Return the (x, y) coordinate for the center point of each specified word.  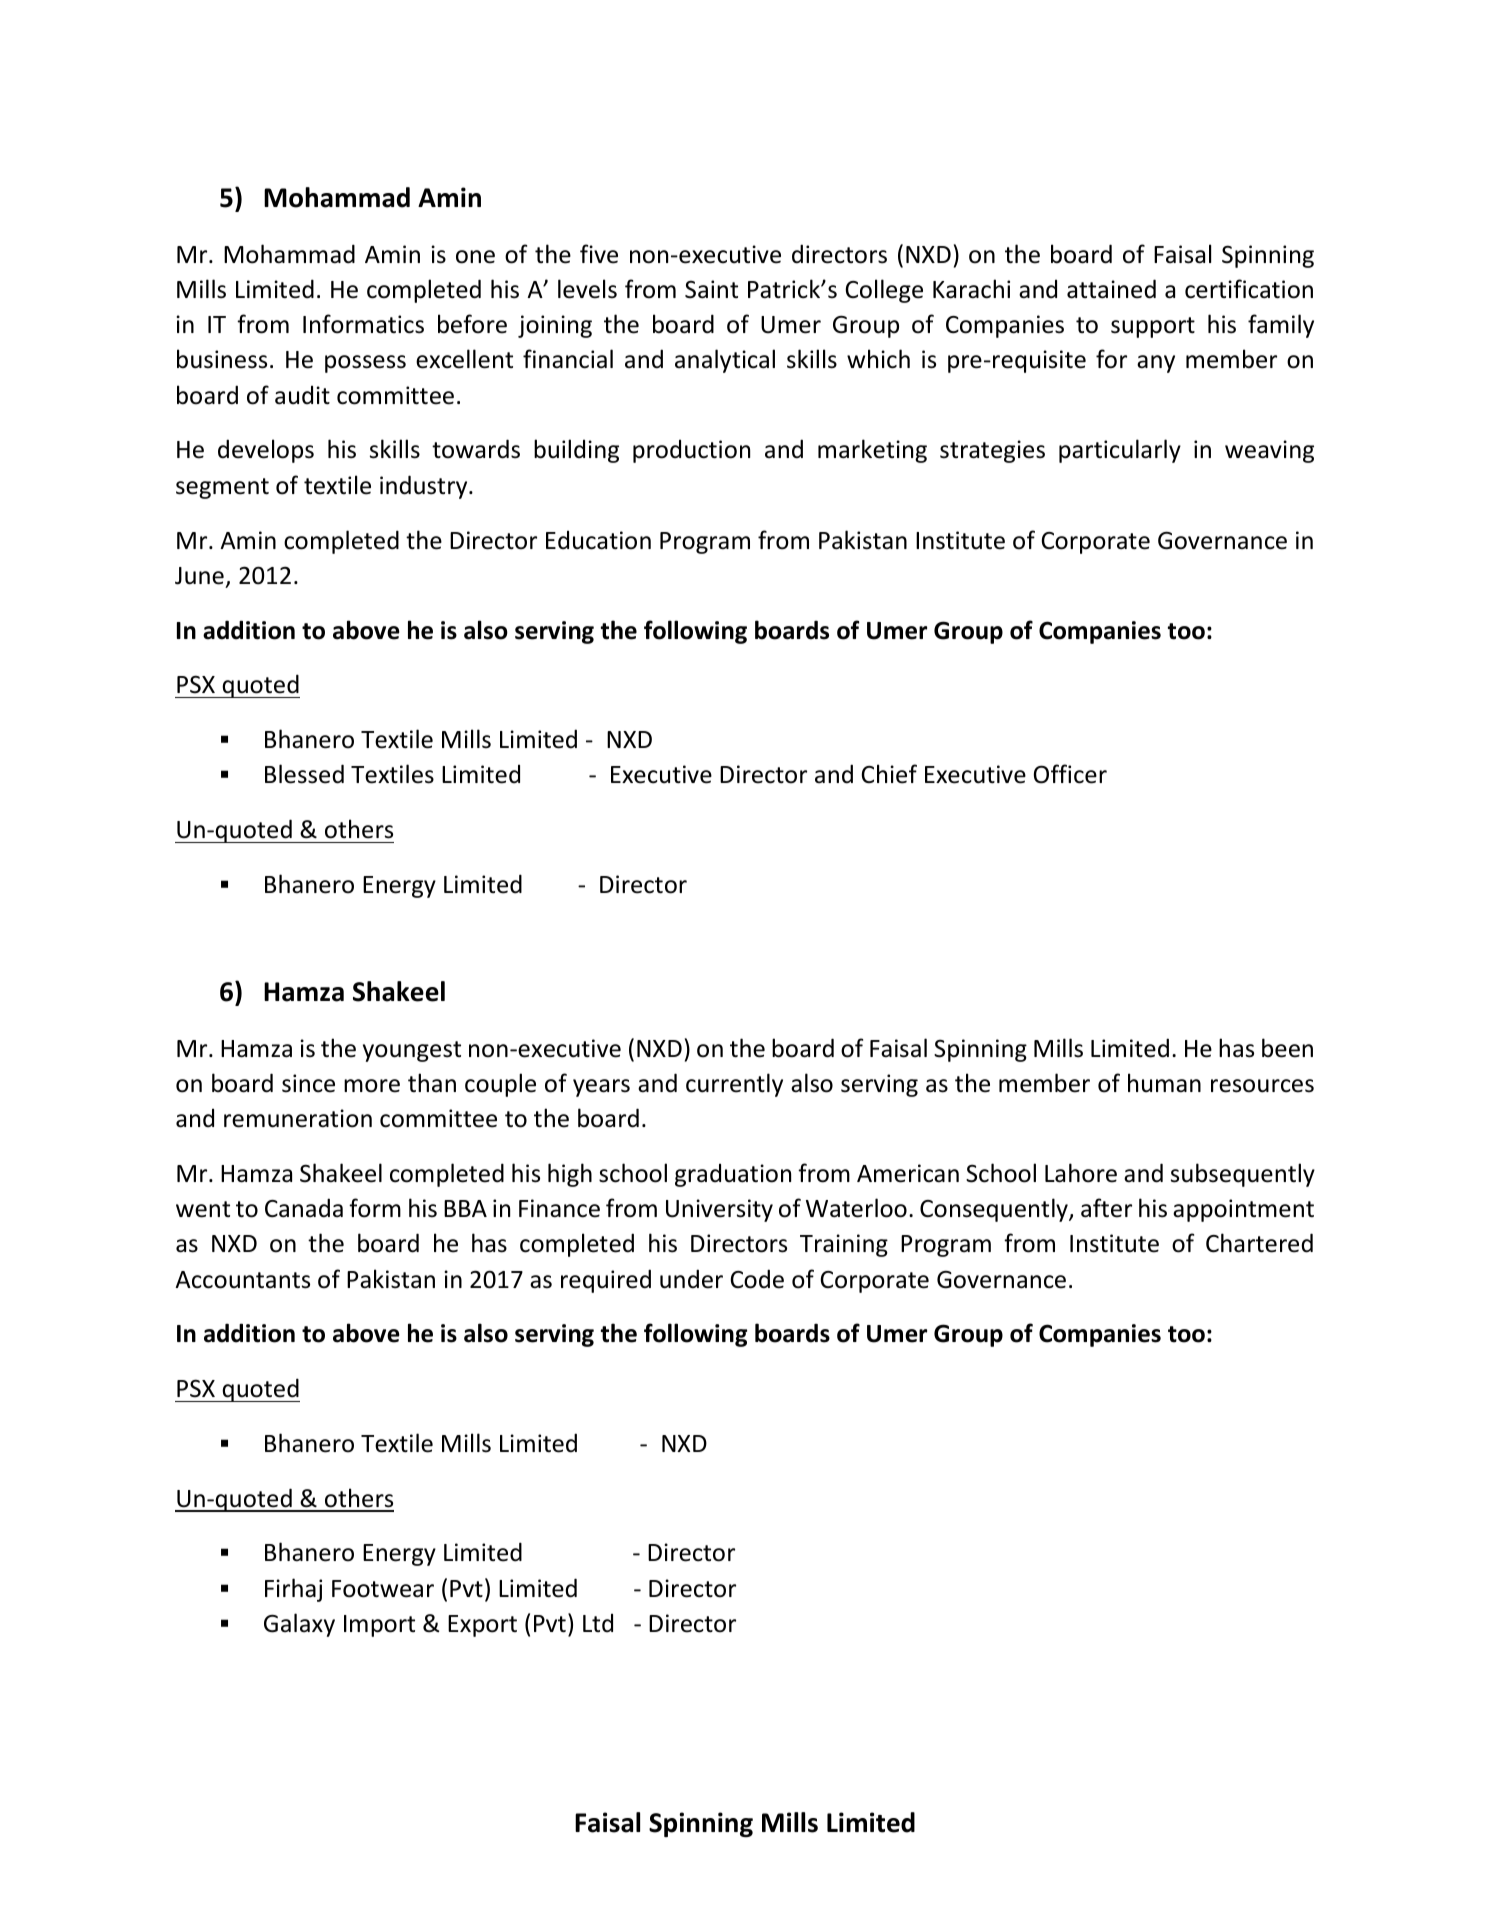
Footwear (383, 1589)
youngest (412, 1051)
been (1287, 1048)
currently (734, 1085)
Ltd (598, 1623)
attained (1111, 289)
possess (365, 364)
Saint (711, 289)
